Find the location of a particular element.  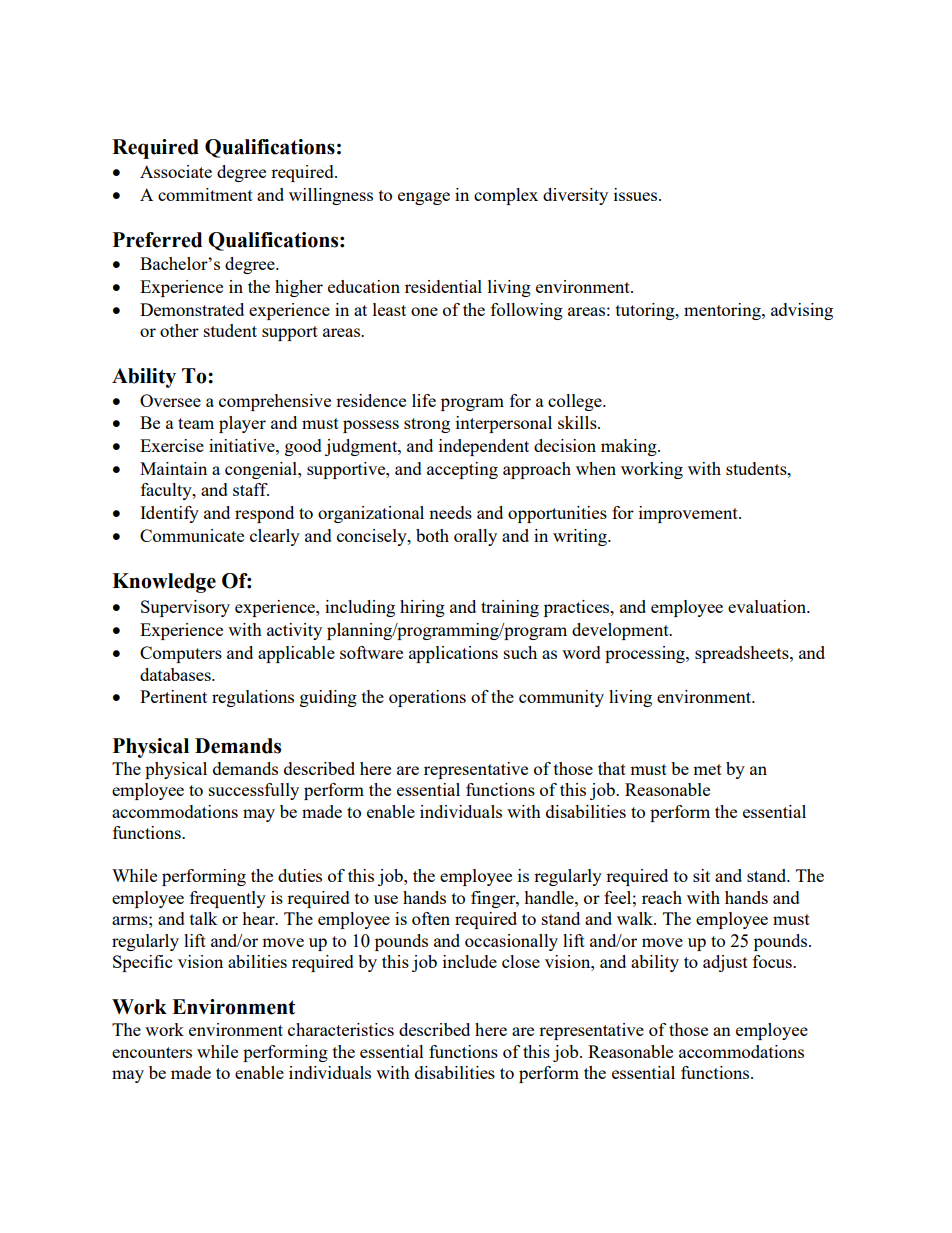

issues is located at coordinates (637, 194).
